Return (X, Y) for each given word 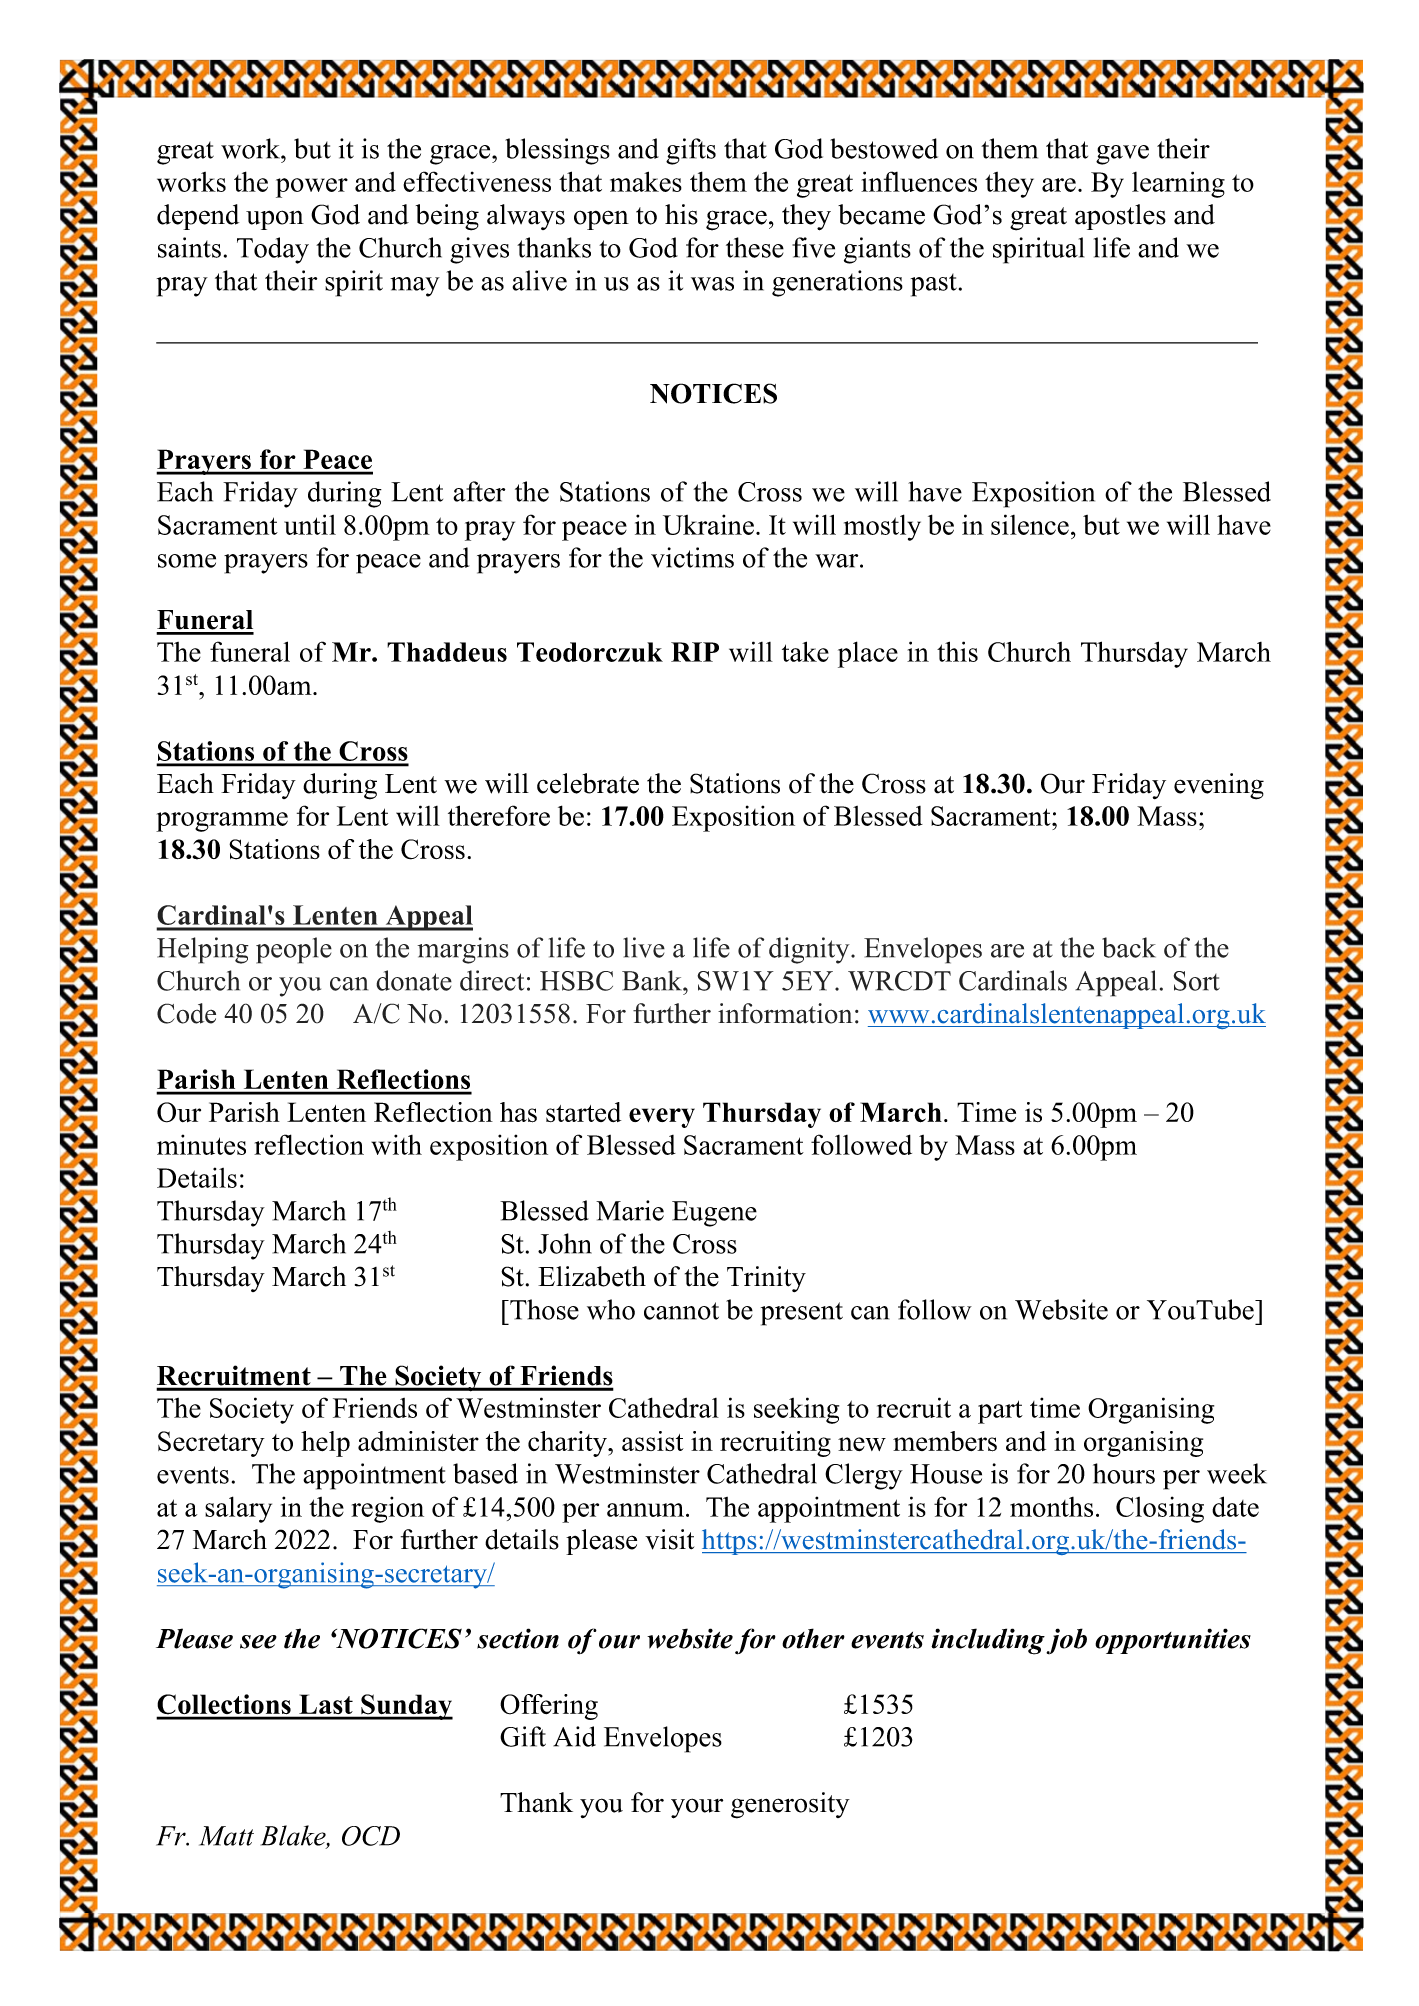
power (312, 188)
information (785, 1013)
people (294, 950)
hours (1124, 1473)
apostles (1120, 217)
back (1129, 947)
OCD (371, 1836)
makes (646, 181)
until (310, 524)
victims (692, 557)
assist (653, 1441)
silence (1030, 524)
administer (418, 1441)
